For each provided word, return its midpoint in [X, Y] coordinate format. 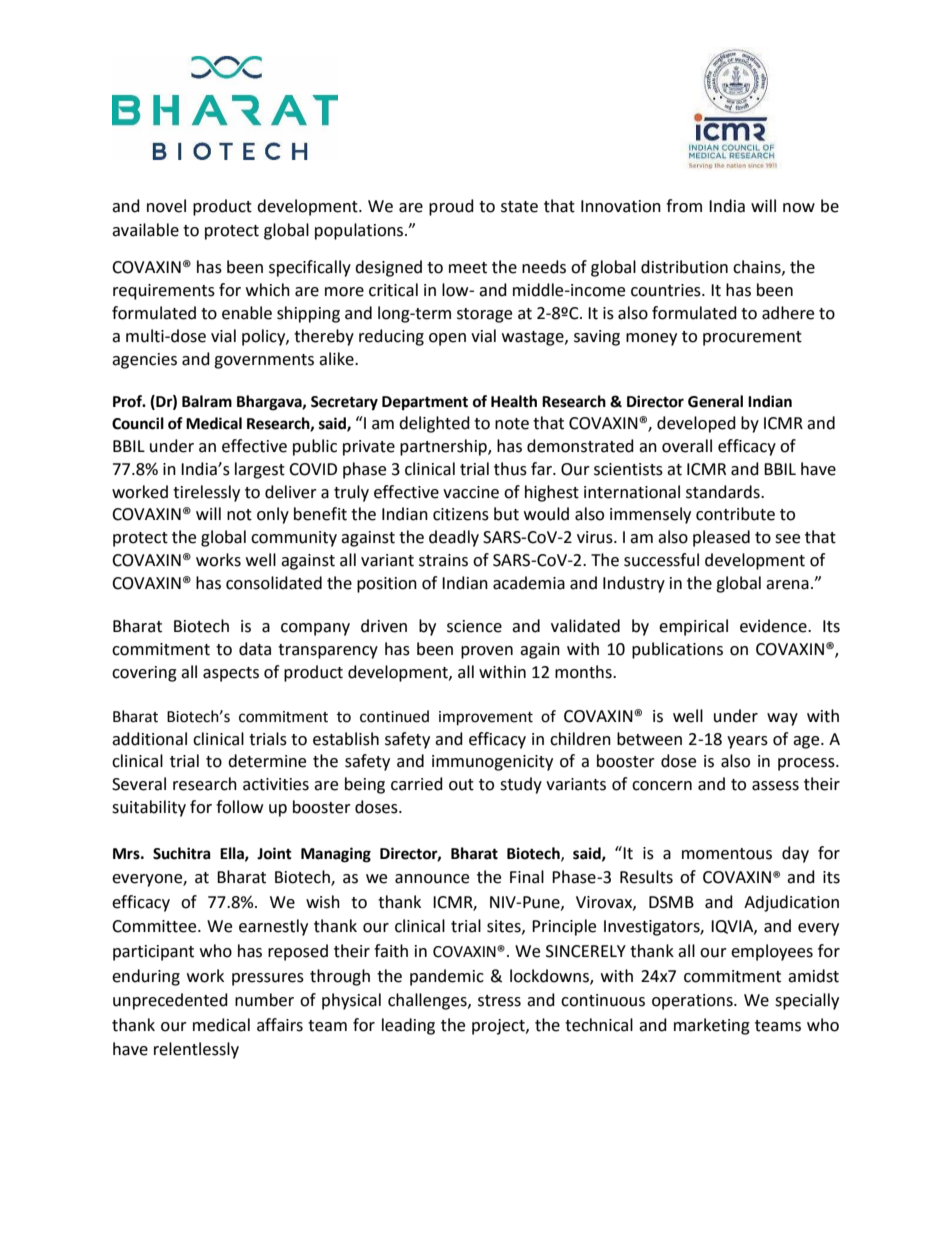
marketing [712, 1026]
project [499, 1027]
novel [166, 206]
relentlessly [196, 1050]
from [684, 206]
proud [451, 207]
